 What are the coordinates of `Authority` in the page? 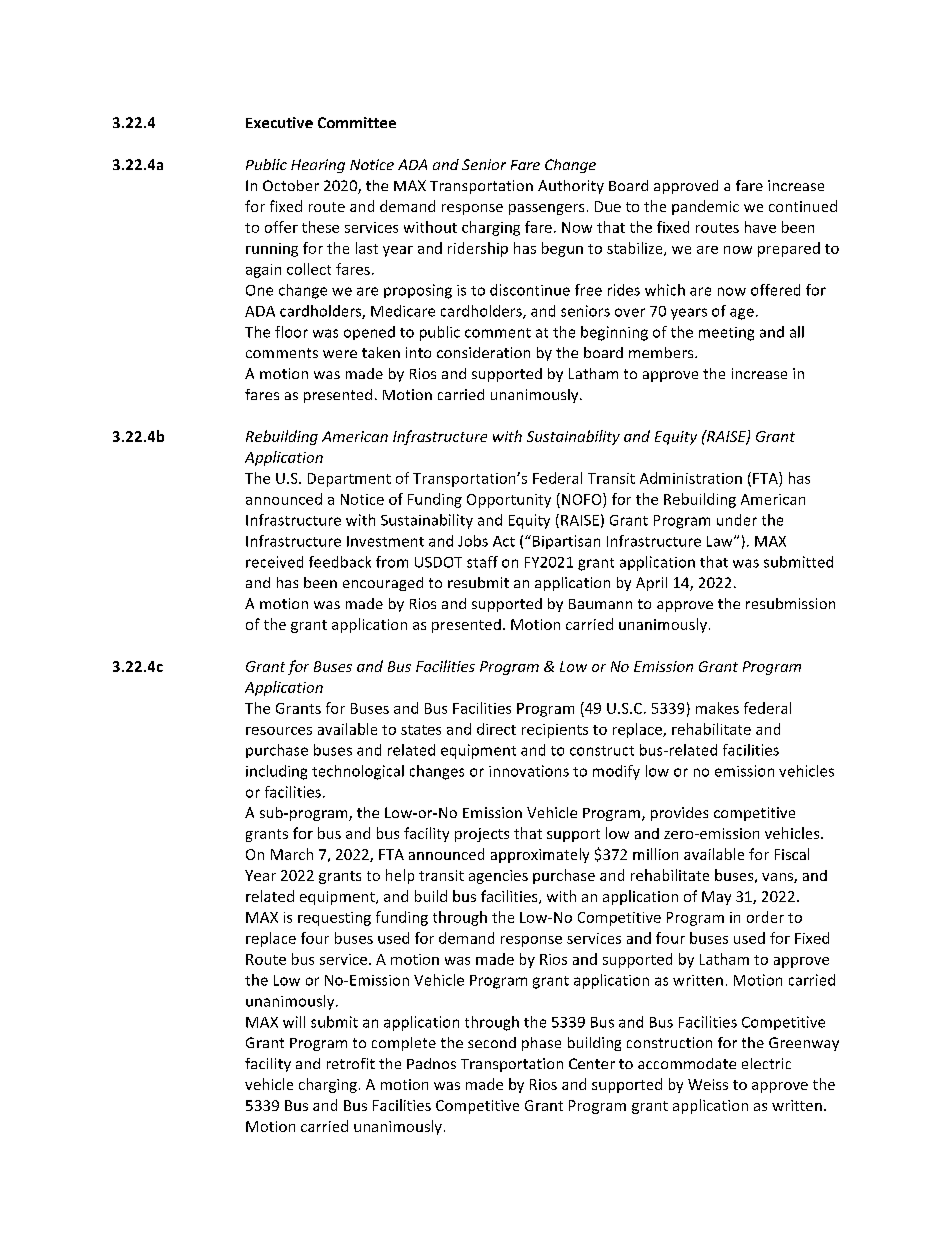 It's located at (571, 187).
